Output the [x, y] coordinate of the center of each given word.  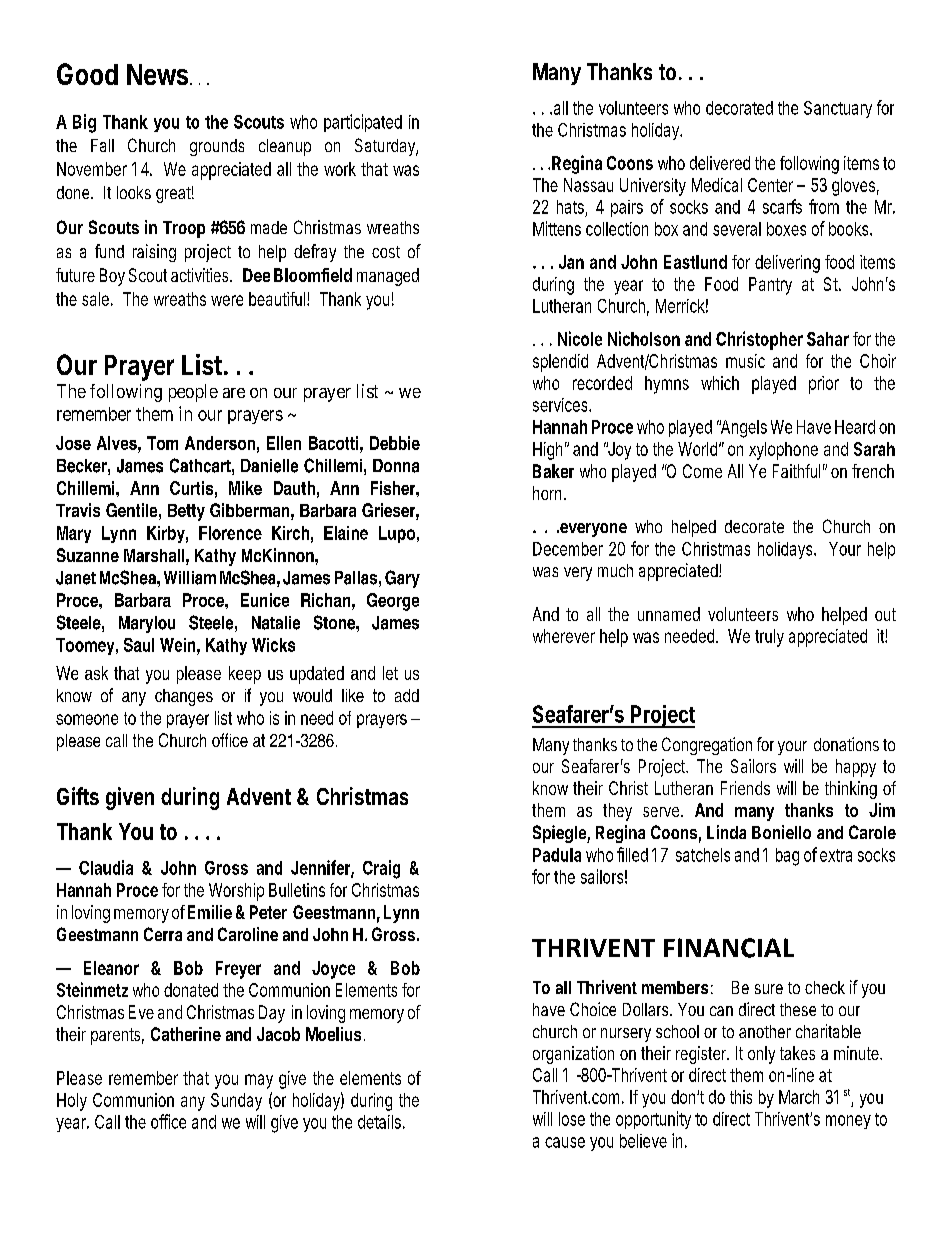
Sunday [236, 1102]
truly [769, 638]
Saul [139, 645]
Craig [381, 869]
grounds [217, 147]
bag [787, 857]
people [193, 393]
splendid [560, 363]
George [393, 602]
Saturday [385, 147]
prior [824, 385]
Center [770, 185]
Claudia [106, 867]
